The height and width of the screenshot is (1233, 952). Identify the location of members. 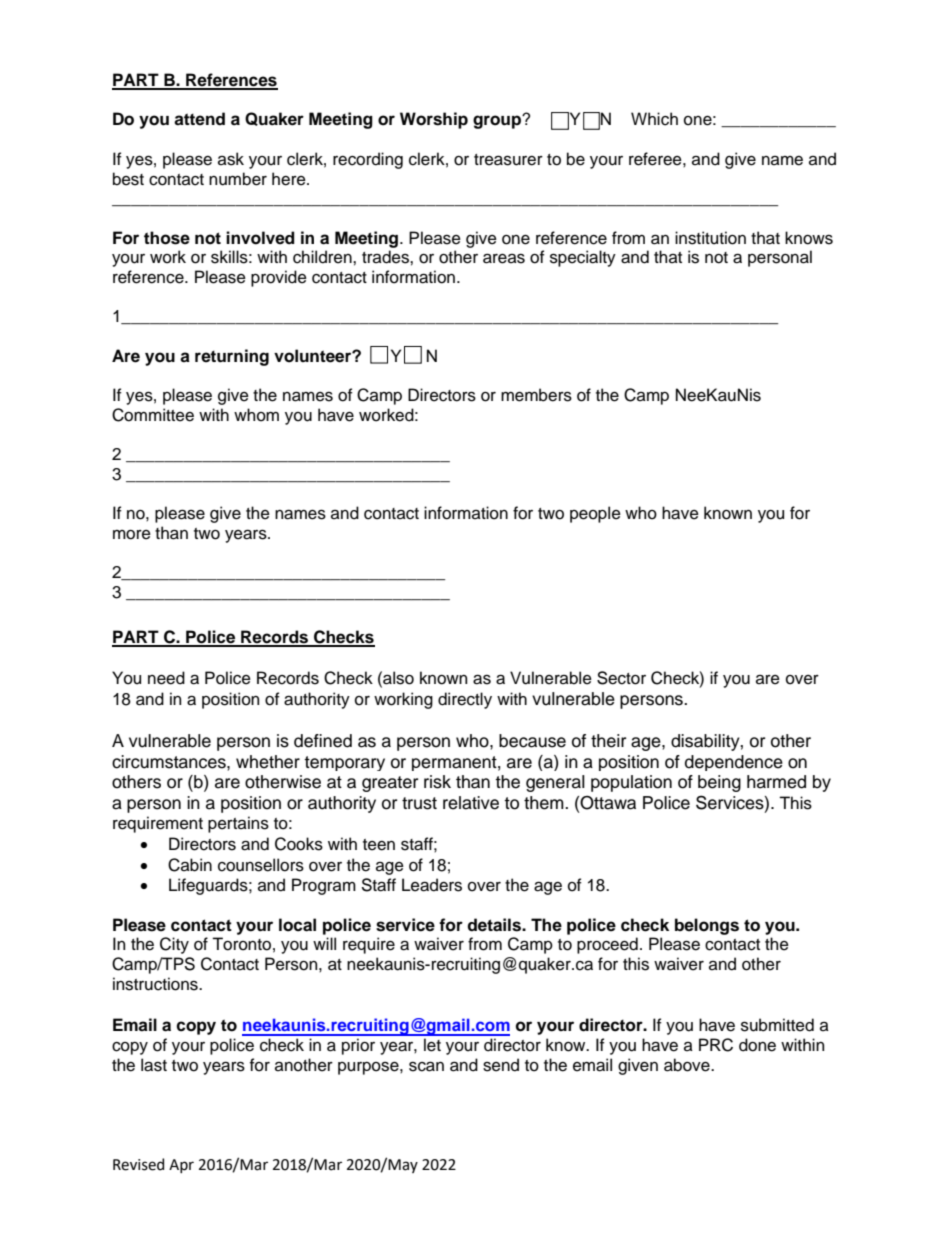
(536, 395).
